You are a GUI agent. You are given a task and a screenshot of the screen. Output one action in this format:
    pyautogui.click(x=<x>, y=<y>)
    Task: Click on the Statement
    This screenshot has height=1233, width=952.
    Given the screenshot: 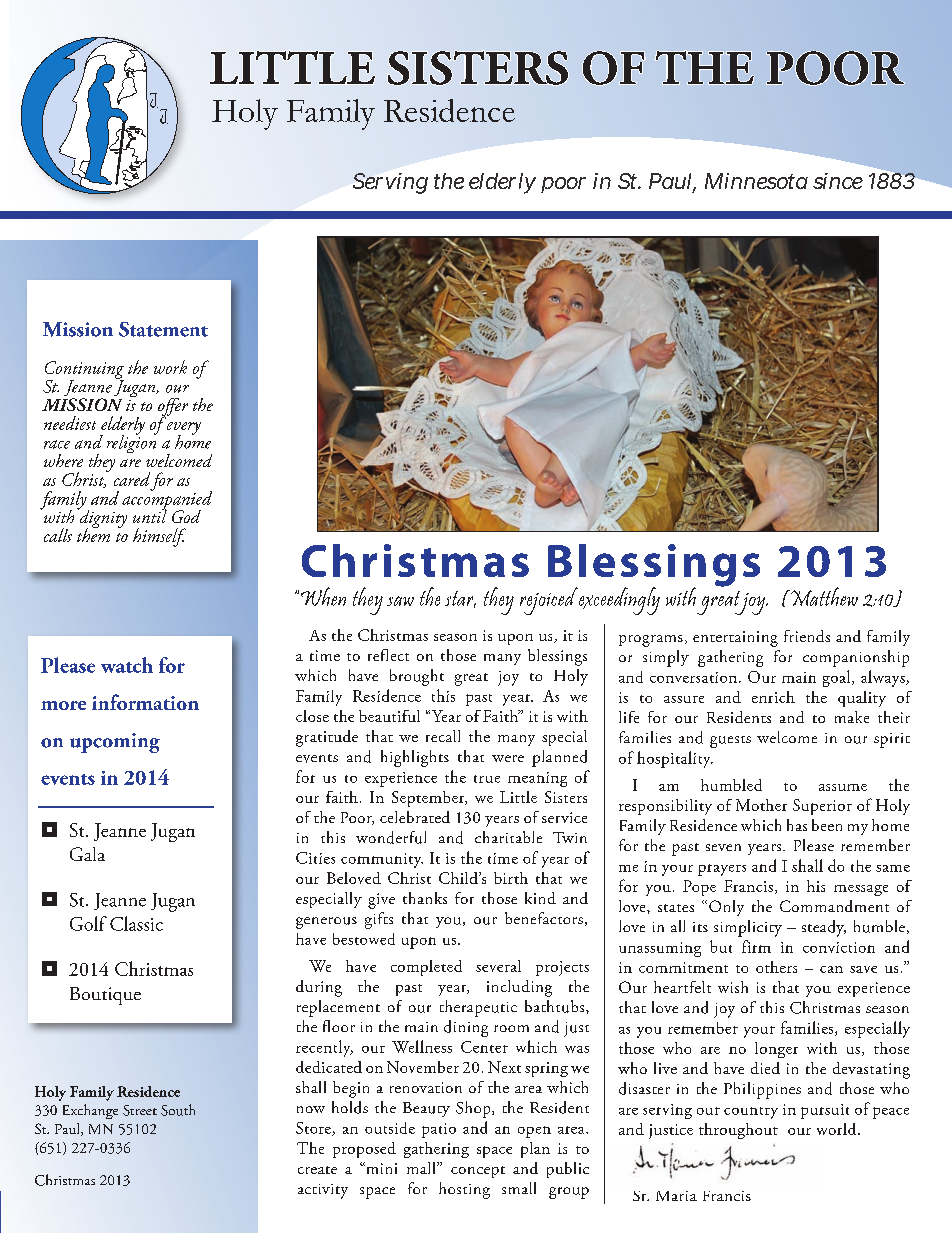 What is the action you would take?
    pyautogui.click(x=163, y=329)
